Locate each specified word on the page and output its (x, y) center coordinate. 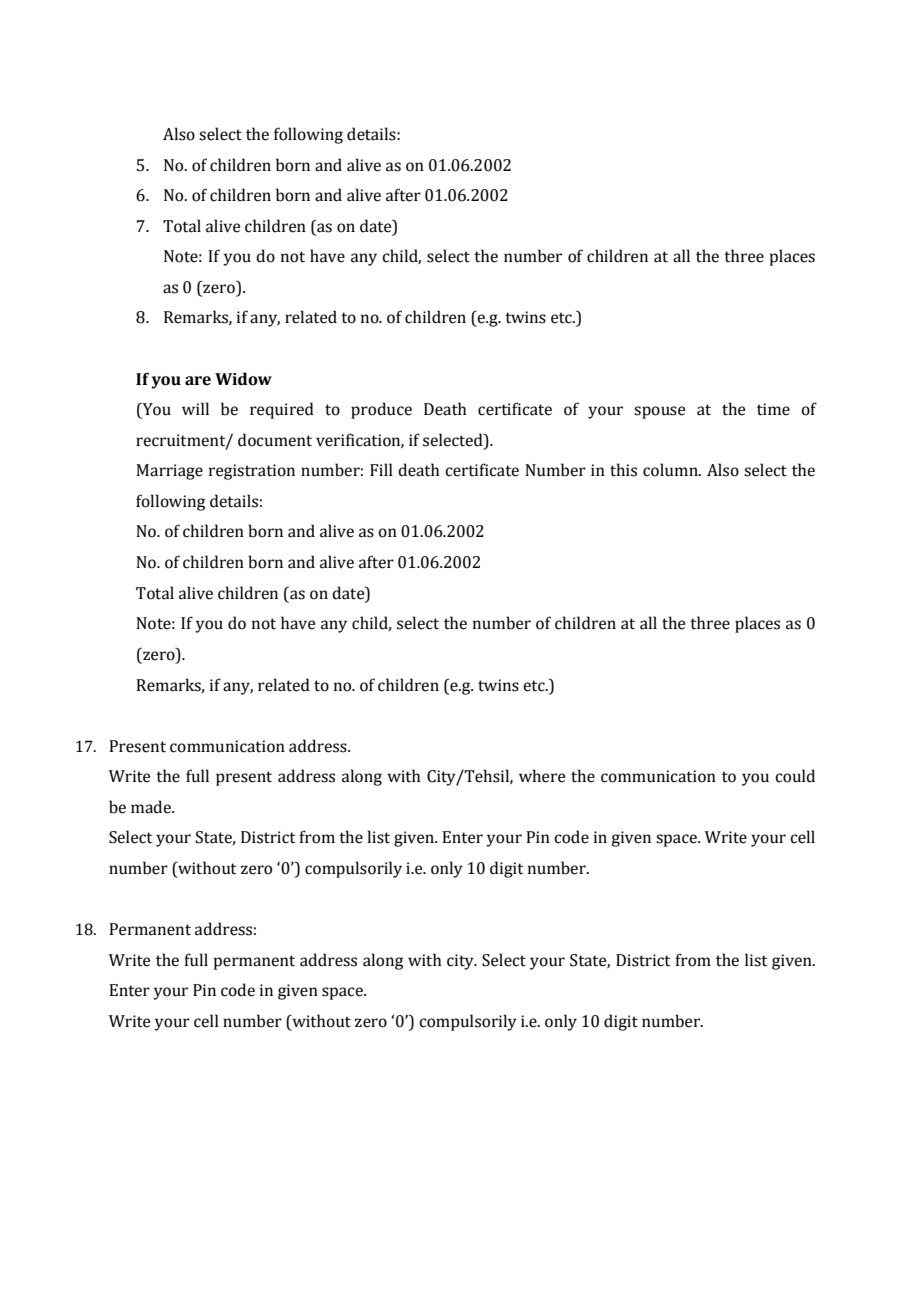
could (795, 776)
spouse (659, 412)
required (282, 410)
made (152, 807)
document (275, 440)
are (198, 381)
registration (252, 472)
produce (381, 410)
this (623, 470)
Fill (381, 469)
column (671, 470)
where (542, 776)
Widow (243, 379)
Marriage (169, 472)
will (195, 408)
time (773, 409)
